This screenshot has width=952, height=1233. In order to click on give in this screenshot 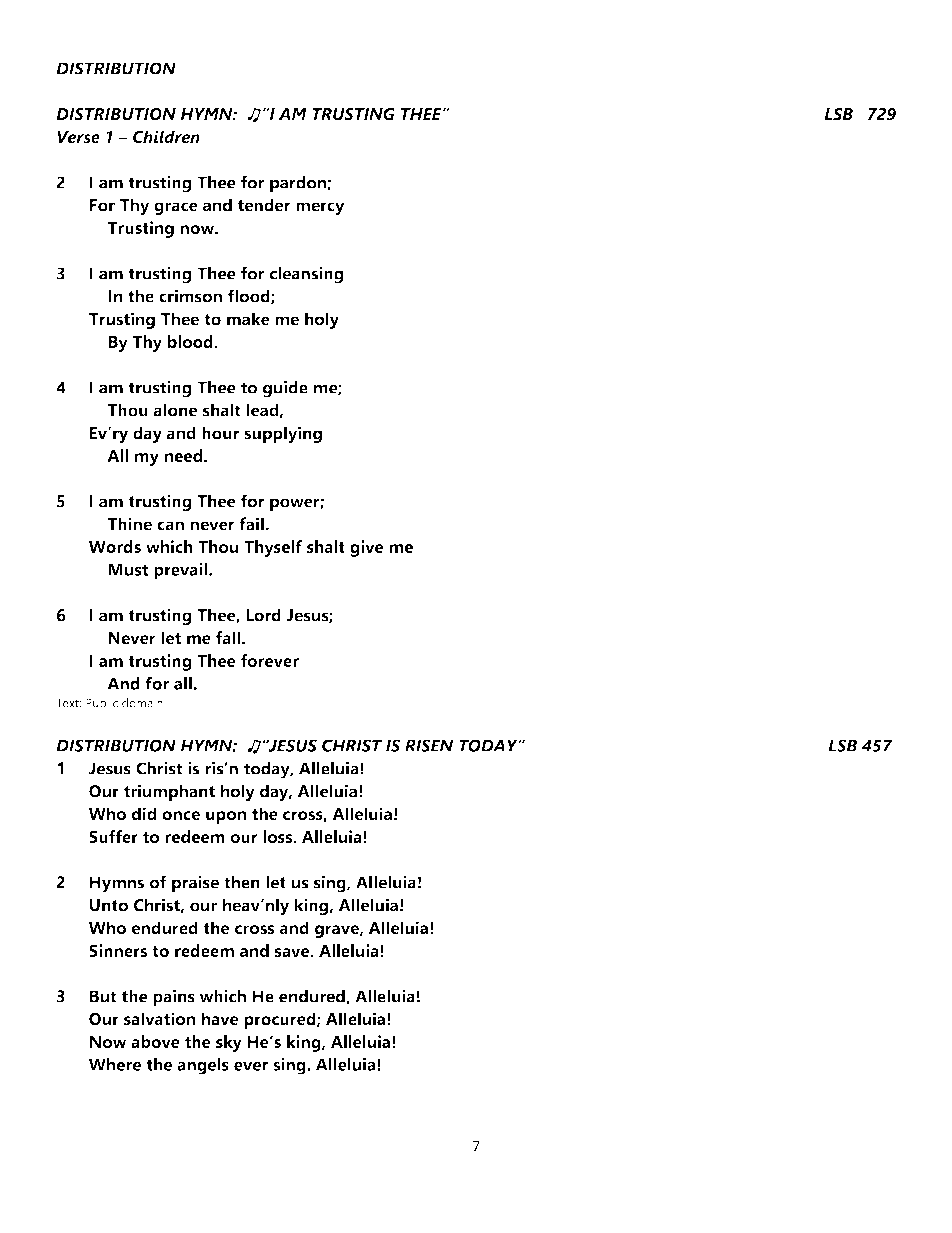, I will do `click(366, 548)`.
